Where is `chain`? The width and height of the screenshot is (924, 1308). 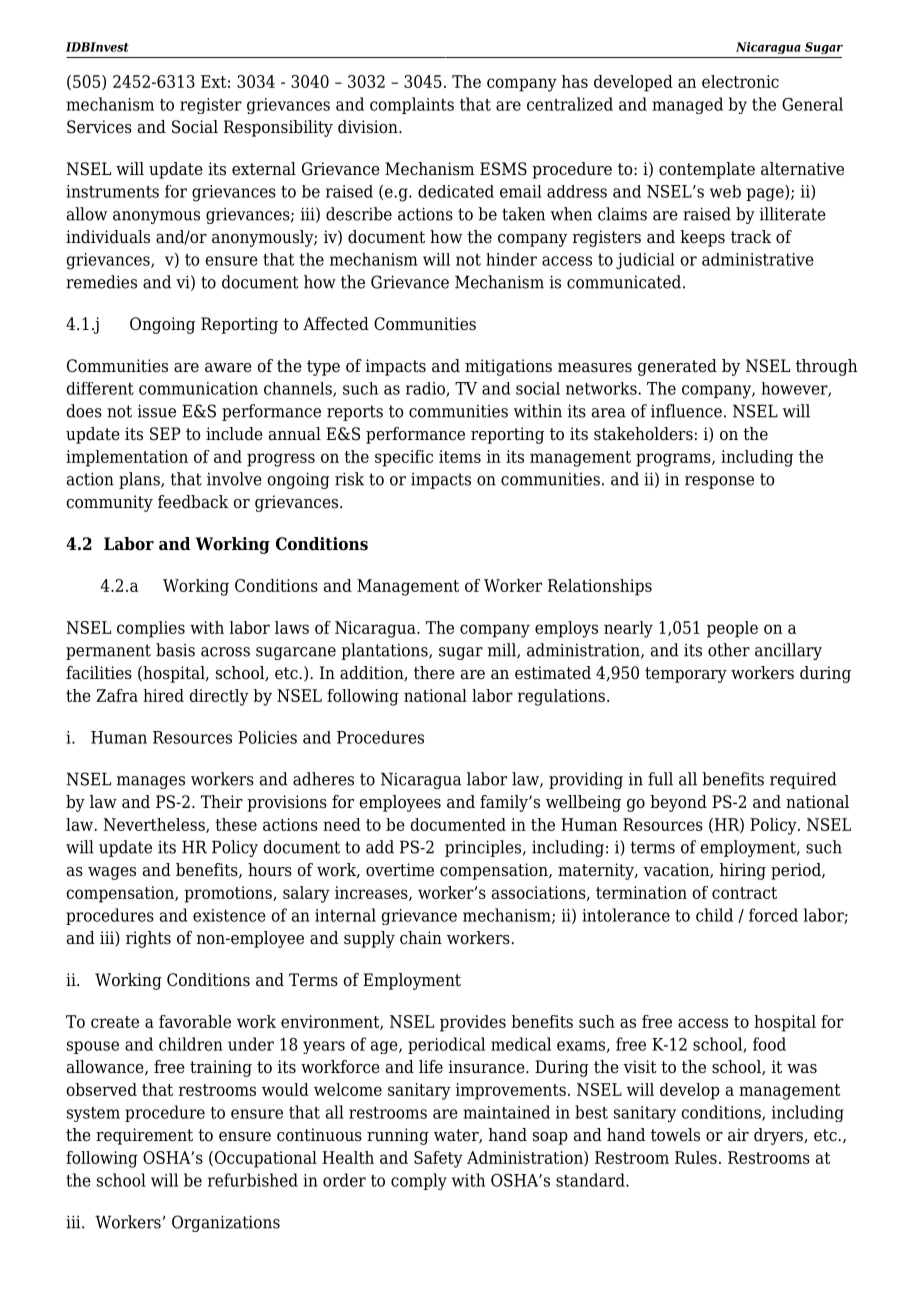
chain is located at coordinates (421, 938).
